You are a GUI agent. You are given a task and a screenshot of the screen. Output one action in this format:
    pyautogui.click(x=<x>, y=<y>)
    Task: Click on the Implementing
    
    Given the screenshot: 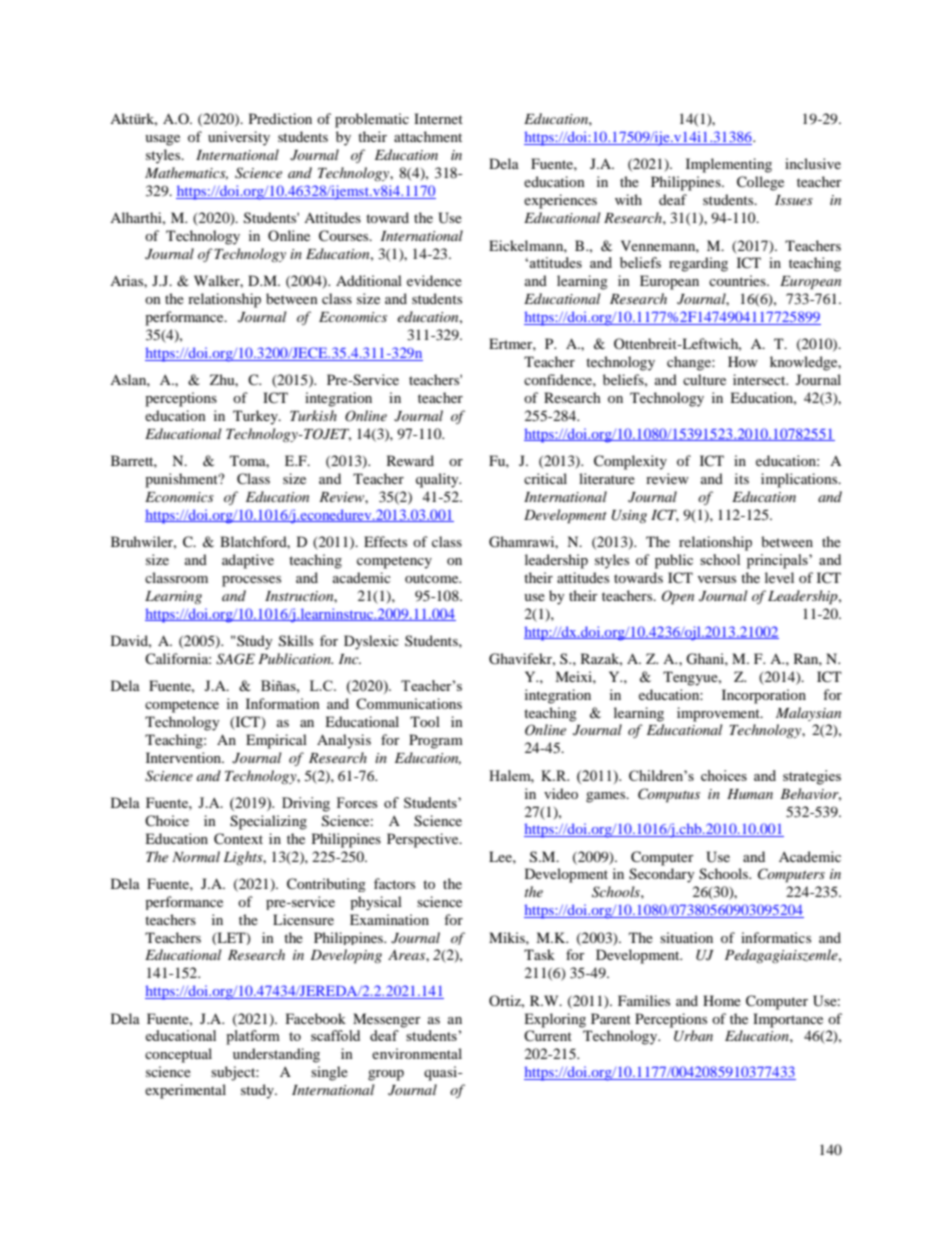 What is the action you would take?
    pyautogui.click(x=729, y=165)
